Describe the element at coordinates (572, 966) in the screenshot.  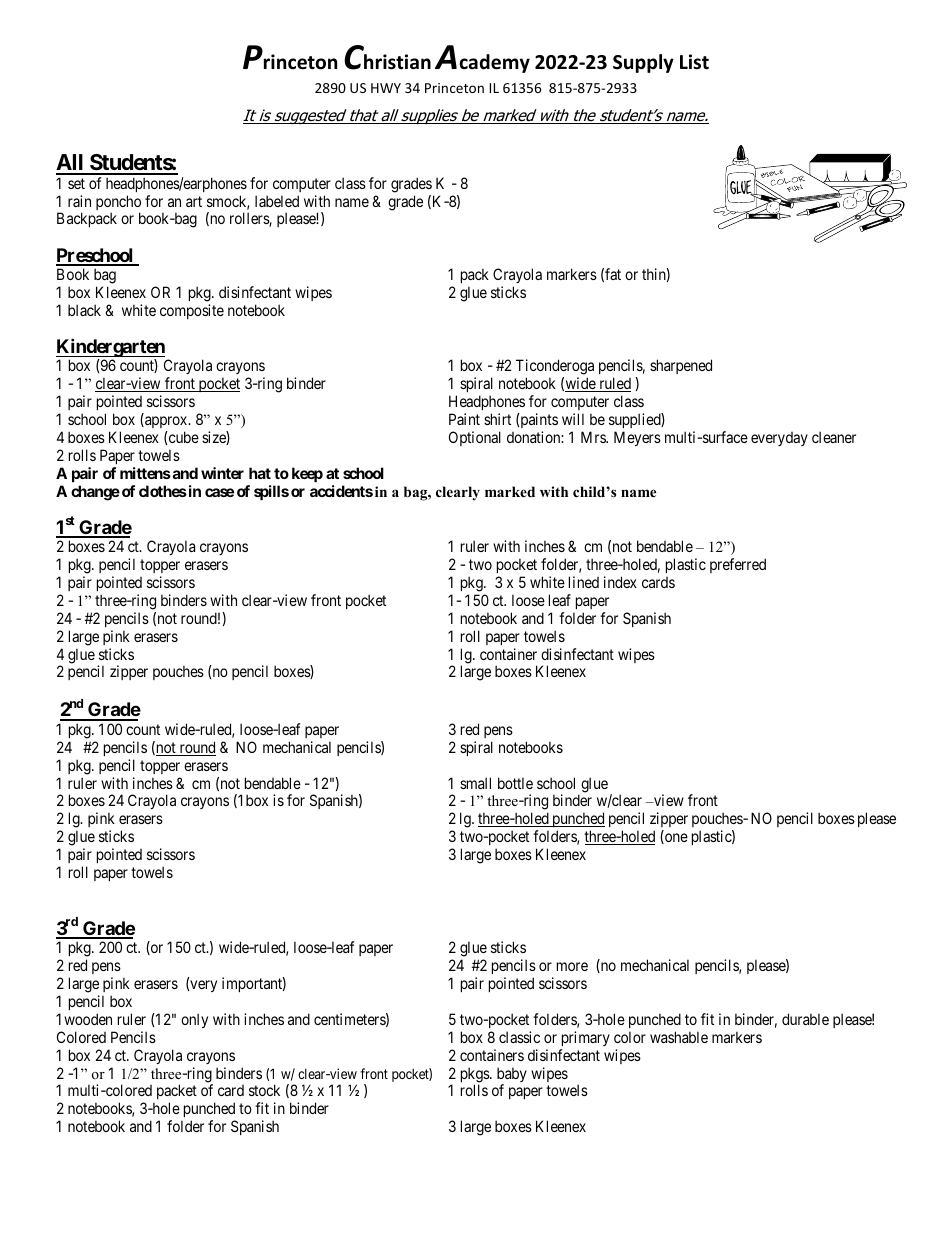
I see `more` at that location.
